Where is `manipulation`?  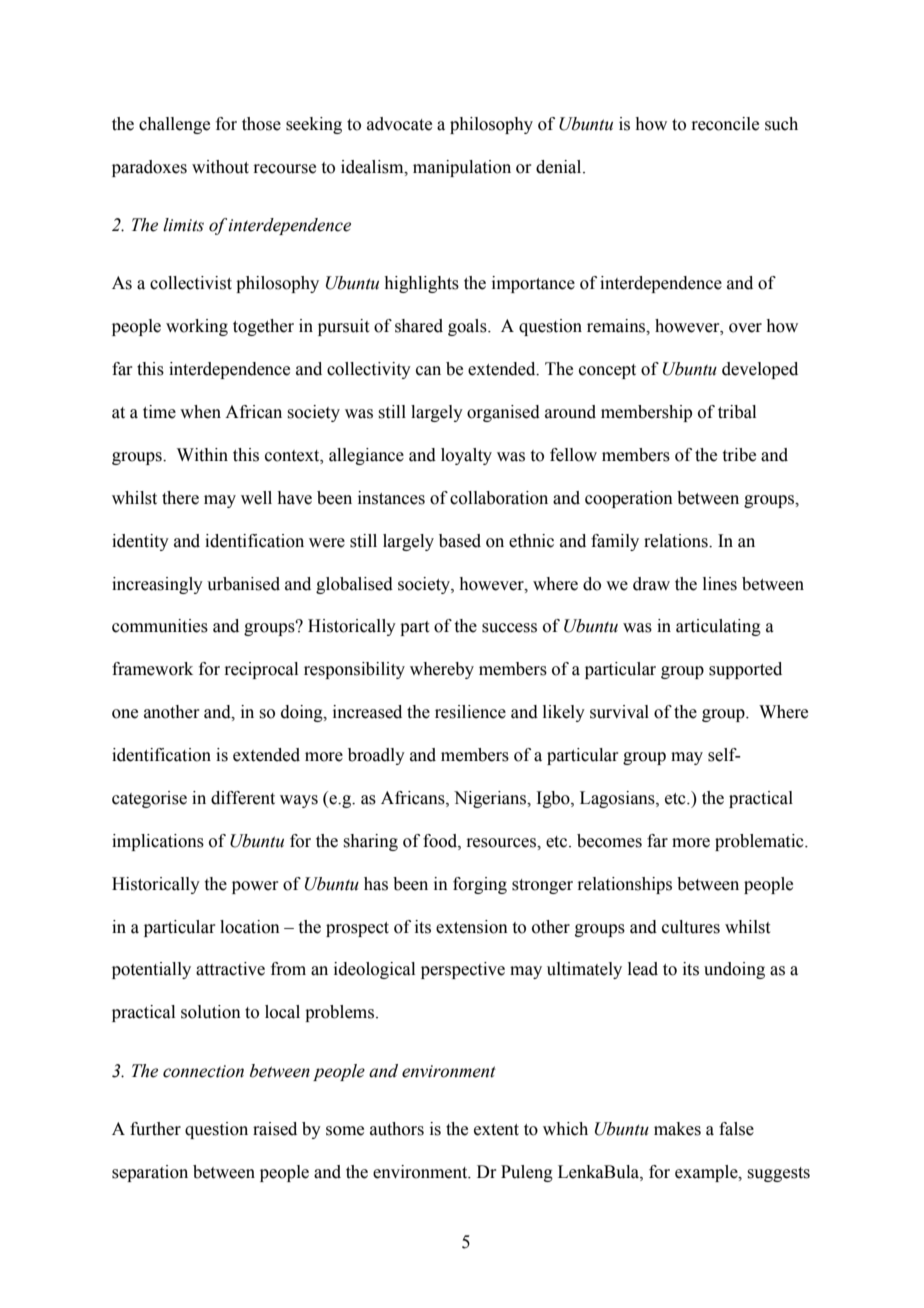
manipulation is located at coordinates (462, 168).
